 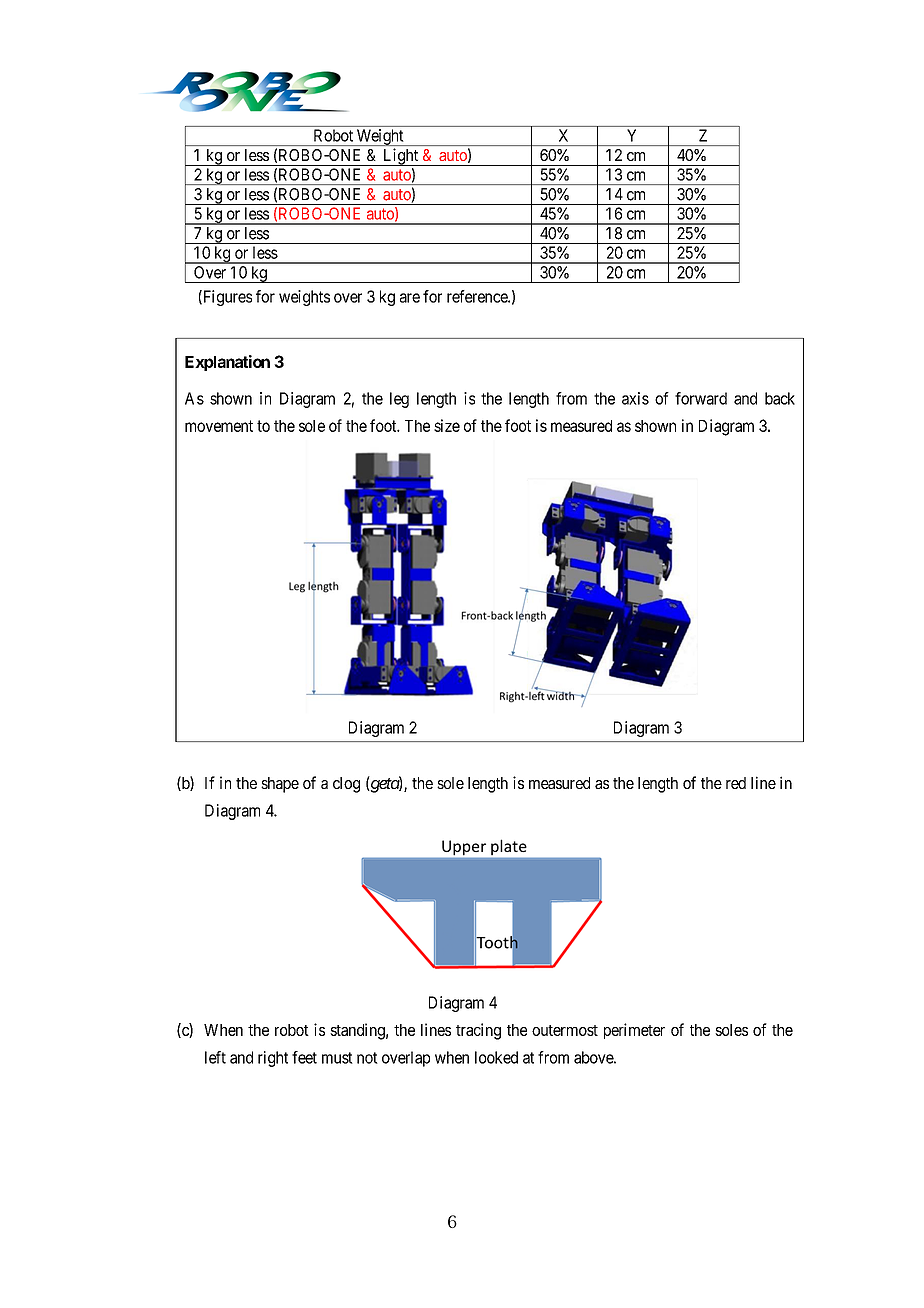 I want to click on tracing, so click(x=478, y=1031).
